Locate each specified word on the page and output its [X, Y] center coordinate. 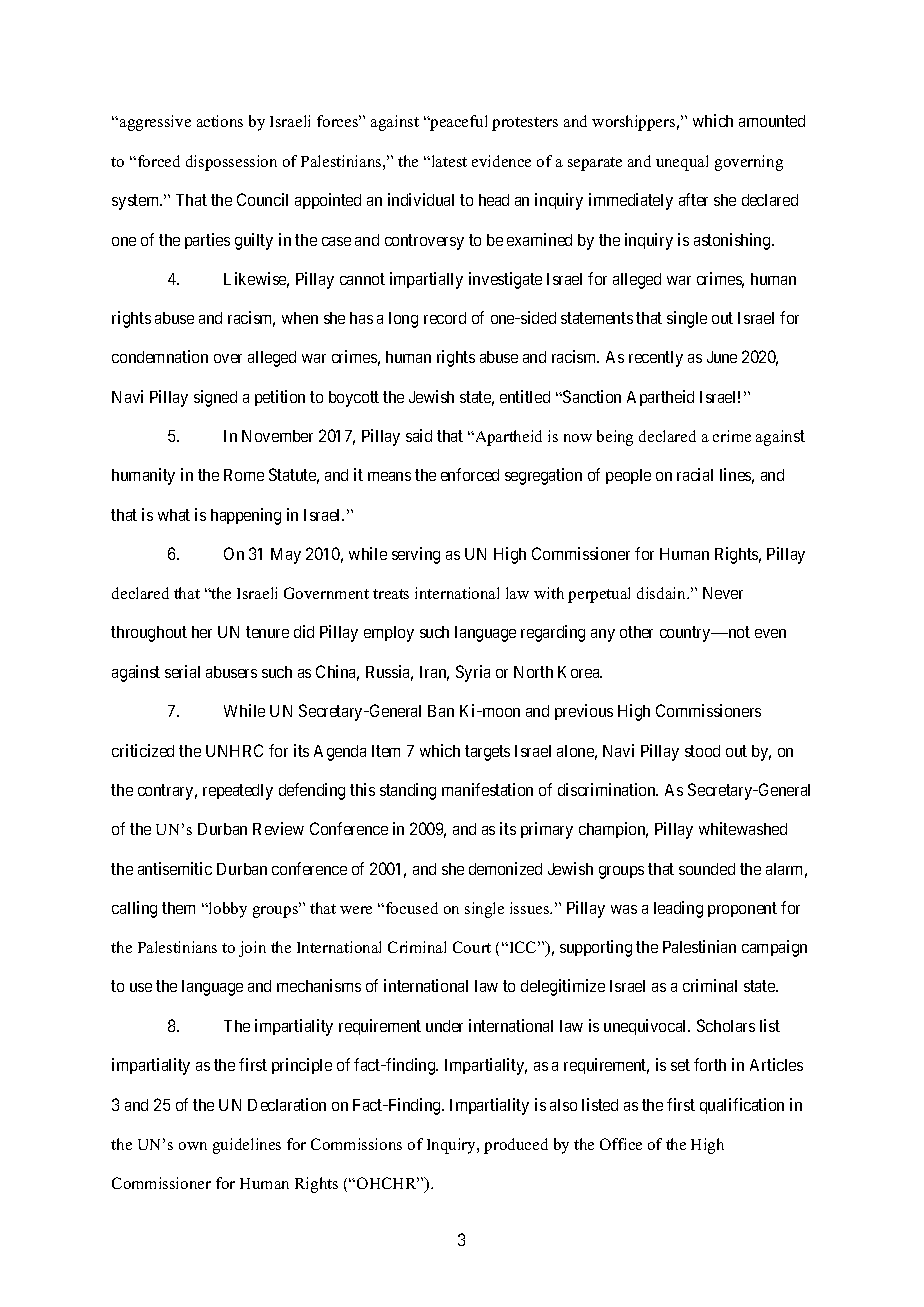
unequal [682, 163]
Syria [473, 673]
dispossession [231, 163]
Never [723, 593]
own [193, 1146]
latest [448, 161]
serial [182, 671]
